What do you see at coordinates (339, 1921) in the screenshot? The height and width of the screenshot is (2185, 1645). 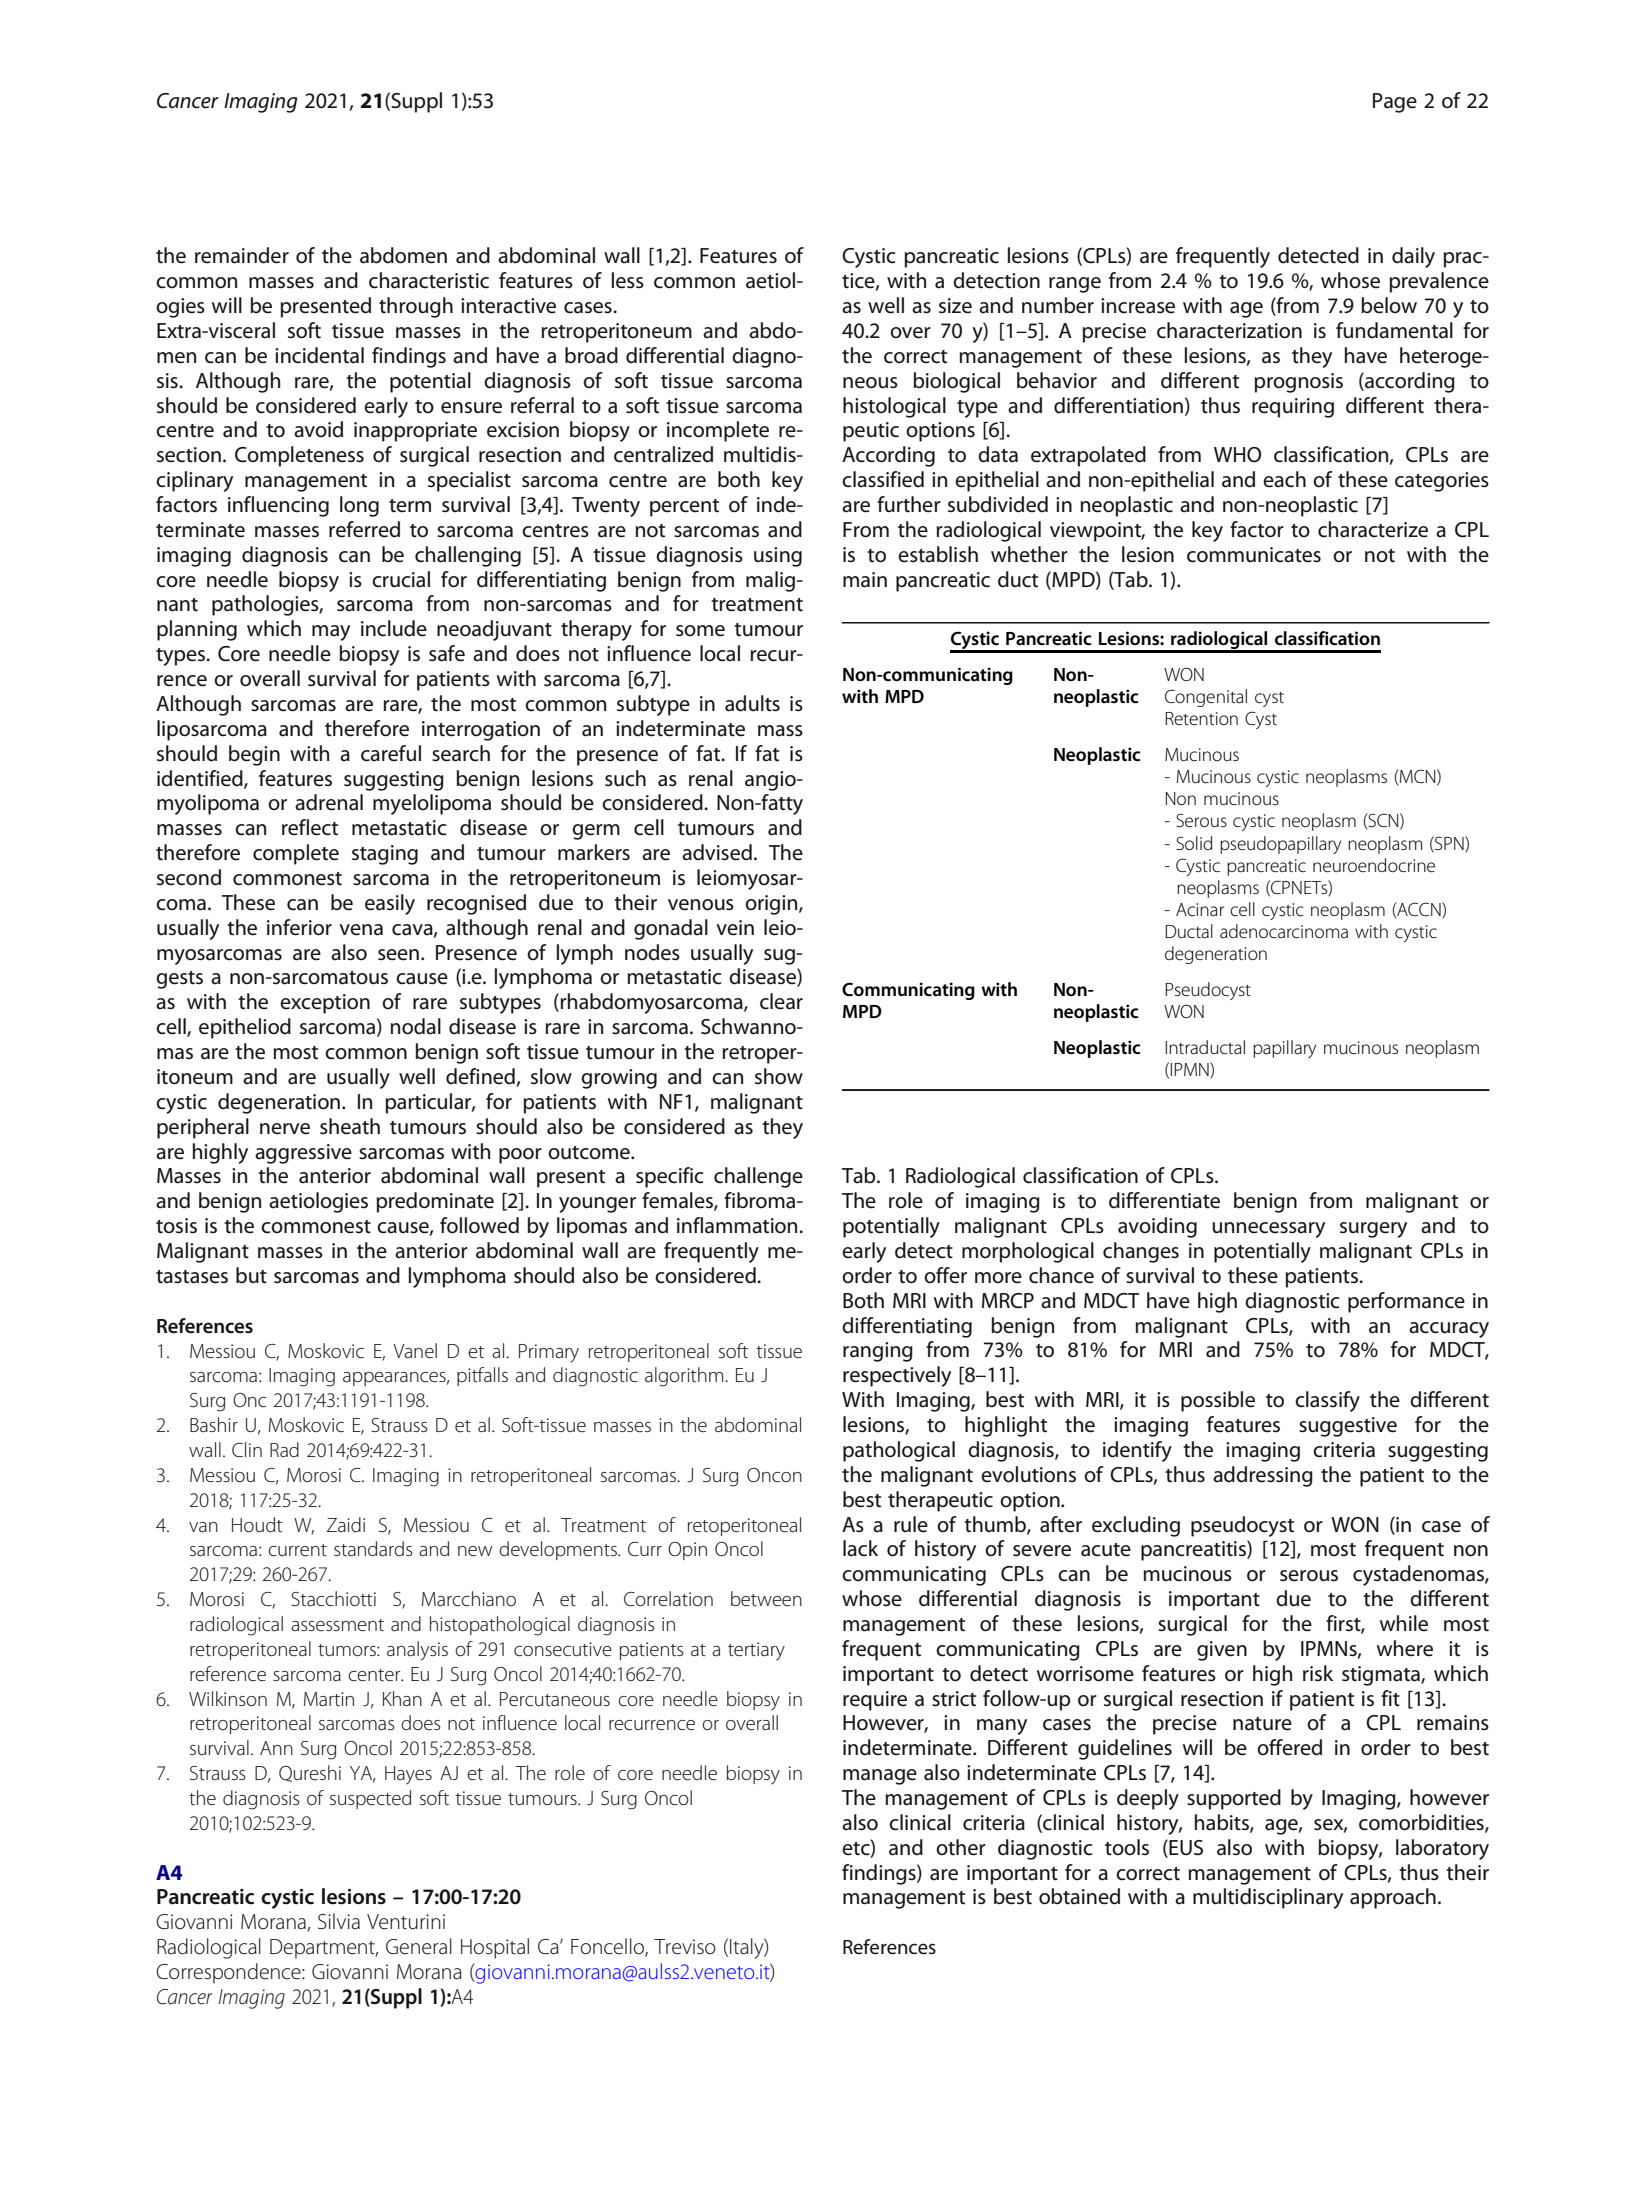 I see `Silvia` at bounding box center [339, 1921].
